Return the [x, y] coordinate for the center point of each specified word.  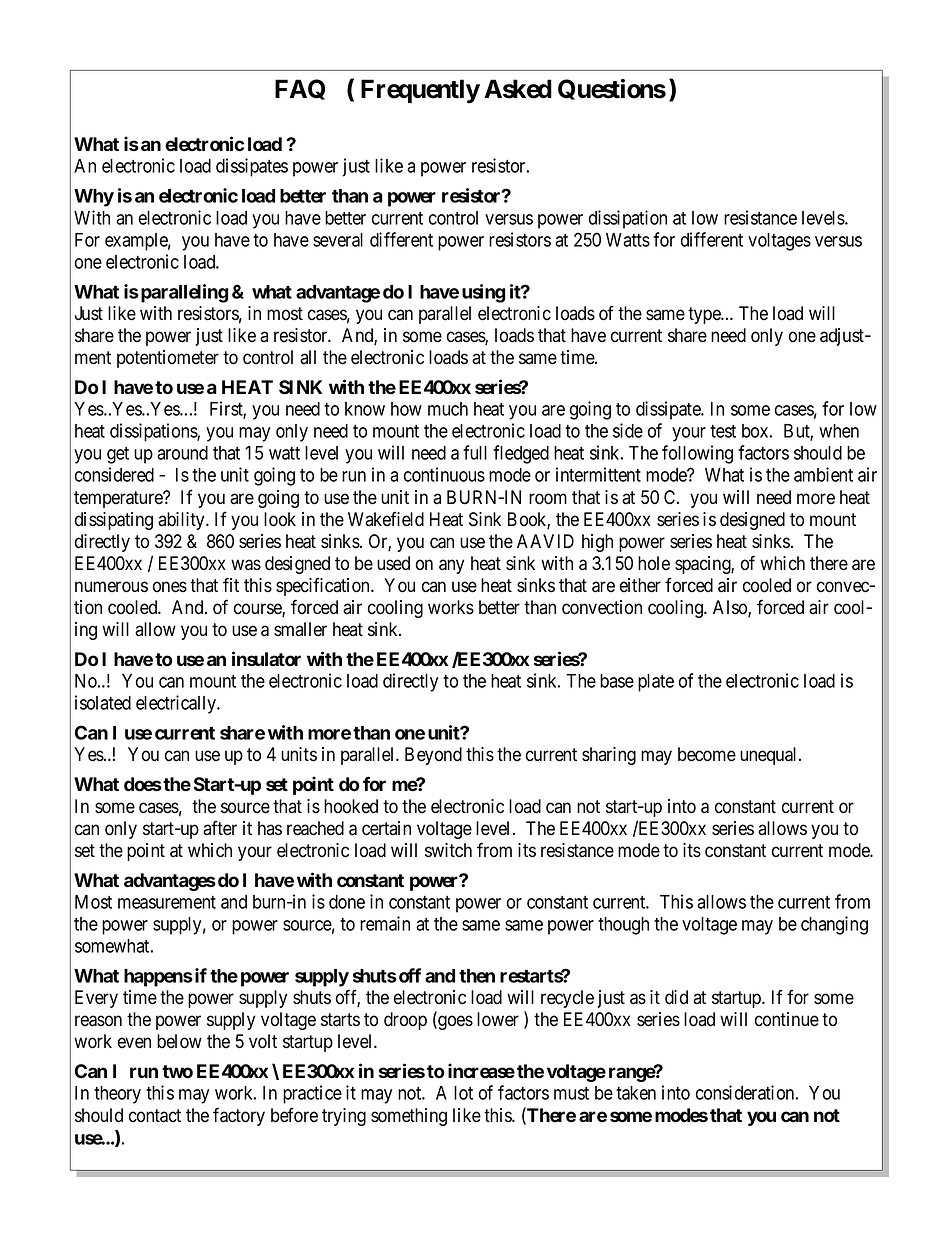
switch [448, 850]
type [705, 315]
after [220, 828]
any [451, 566]
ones [170, 587]
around [182, 453]
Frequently [420, 91]
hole [654, 563]
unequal [770, 756]
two [177, 1072]
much [448, 409]
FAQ [300, 89]
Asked [518, 89]
